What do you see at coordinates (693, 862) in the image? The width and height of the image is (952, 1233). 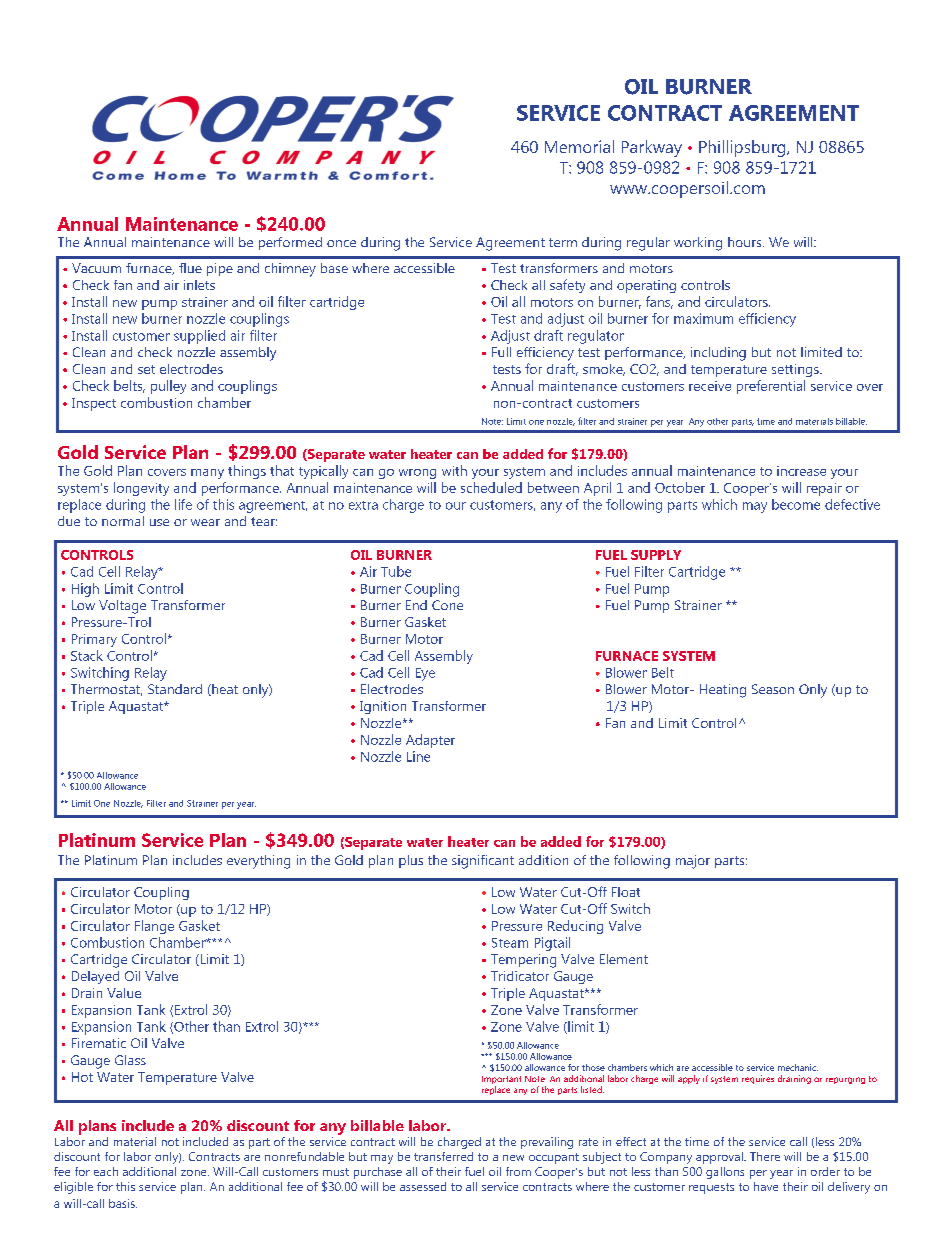 I see `major` at bounding box center [693, 862].
